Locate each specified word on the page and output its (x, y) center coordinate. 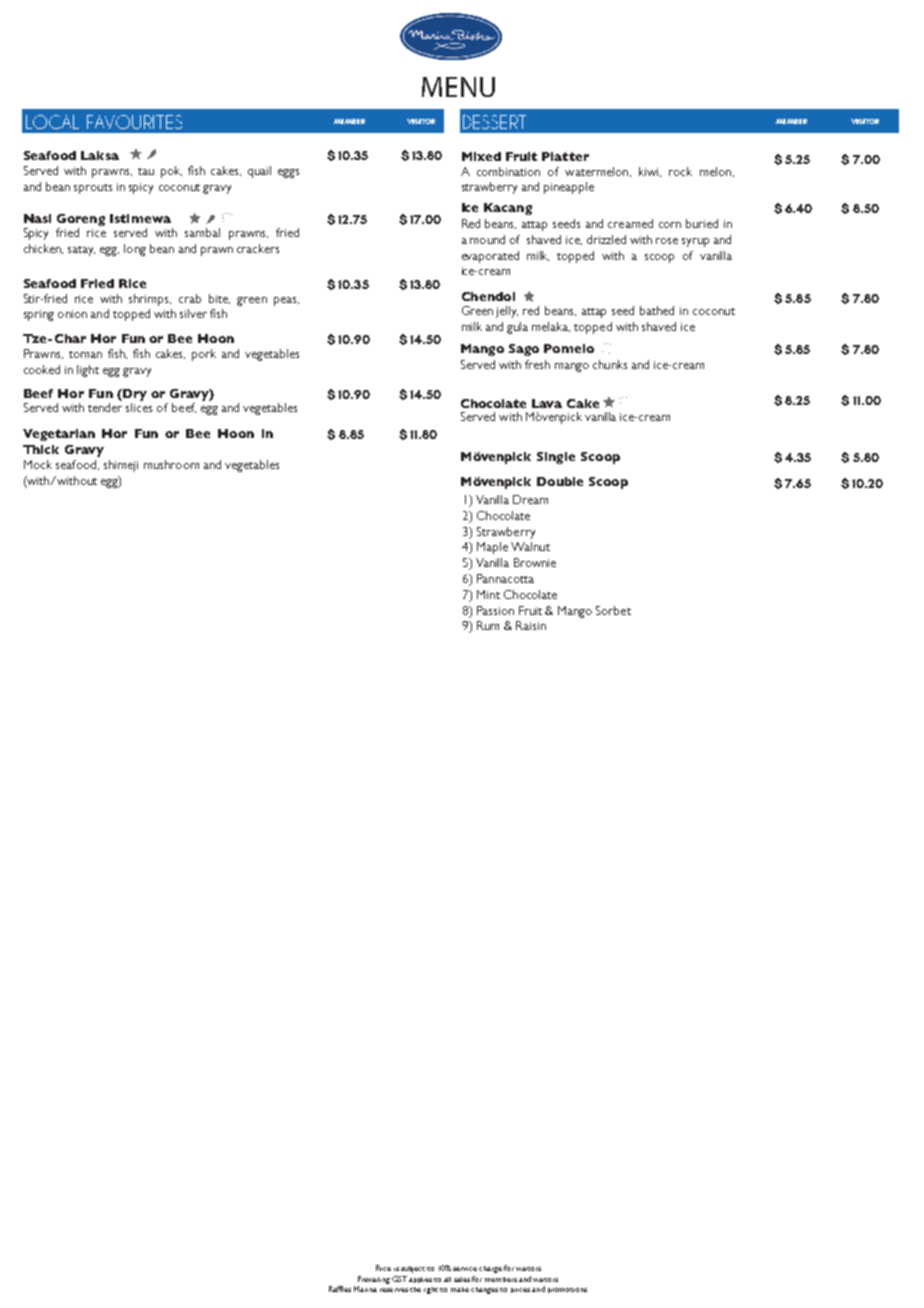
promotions (567, 1290)
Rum (488, 625)
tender (105, 407)
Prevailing (374, 1280)
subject (413, 1269)
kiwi (650, 172)
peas (286, 301)
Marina (365, 1289)
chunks (610, 364)
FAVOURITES (134, 122)
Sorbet (613, 610)
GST (399, 1279)
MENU (458, 87)
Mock (38, 464)
